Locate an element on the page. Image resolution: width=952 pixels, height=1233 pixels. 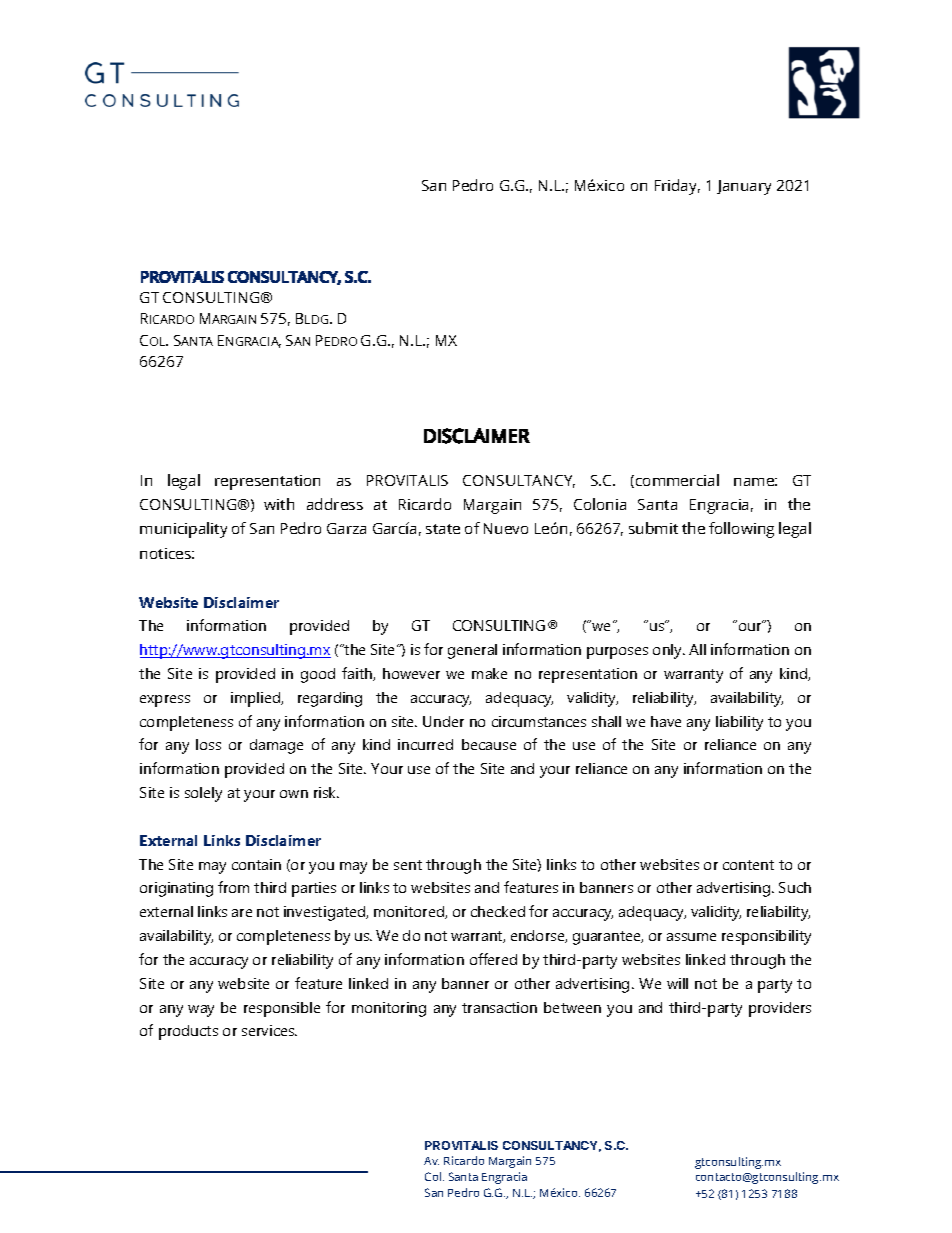
good is located at coordinates (318, 675).
